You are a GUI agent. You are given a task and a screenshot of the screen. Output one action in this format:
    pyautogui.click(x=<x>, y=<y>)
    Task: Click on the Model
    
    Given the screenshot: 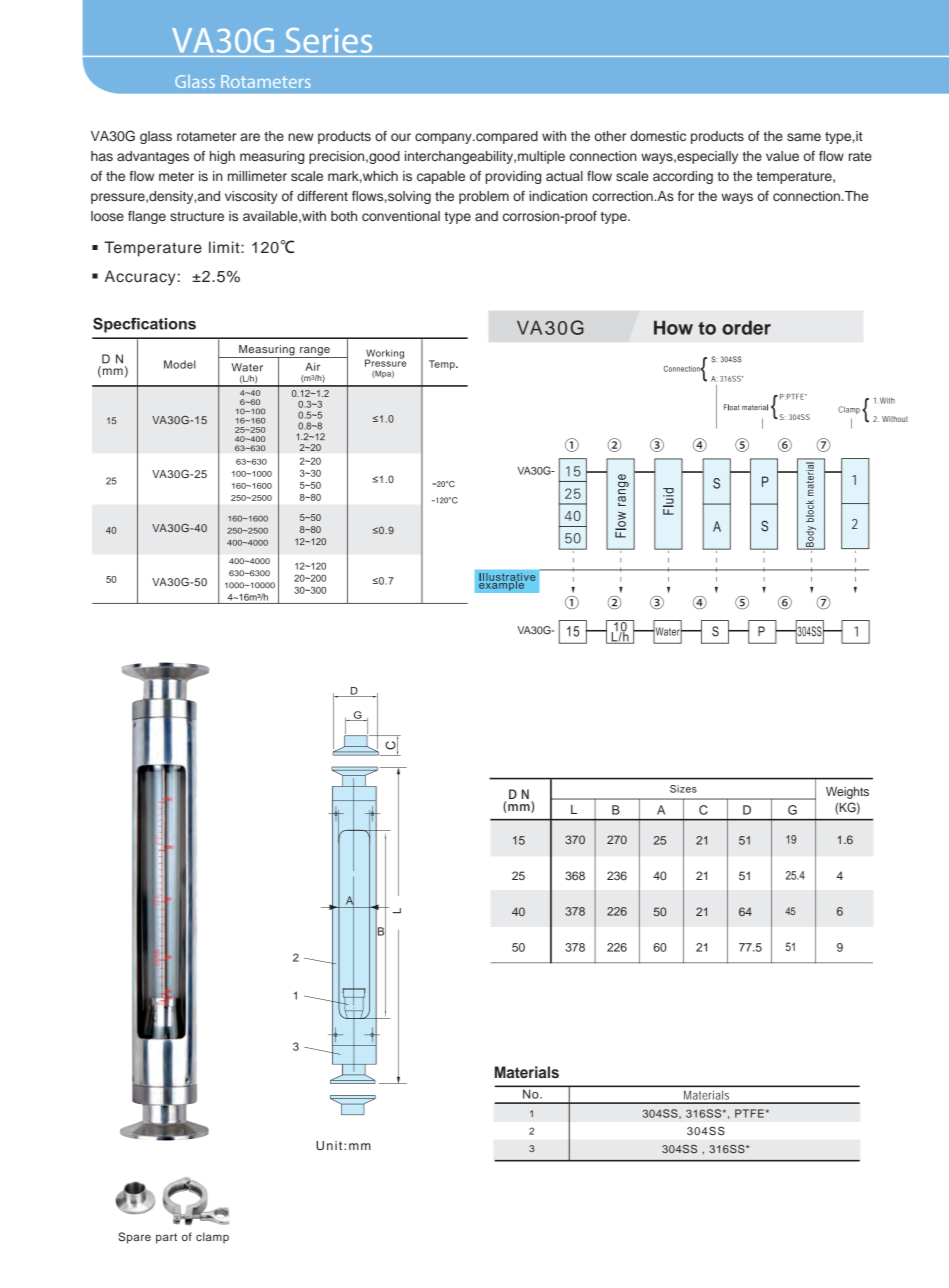 What is the action you would take?
    pyautogui.click(x=180, y=364)
